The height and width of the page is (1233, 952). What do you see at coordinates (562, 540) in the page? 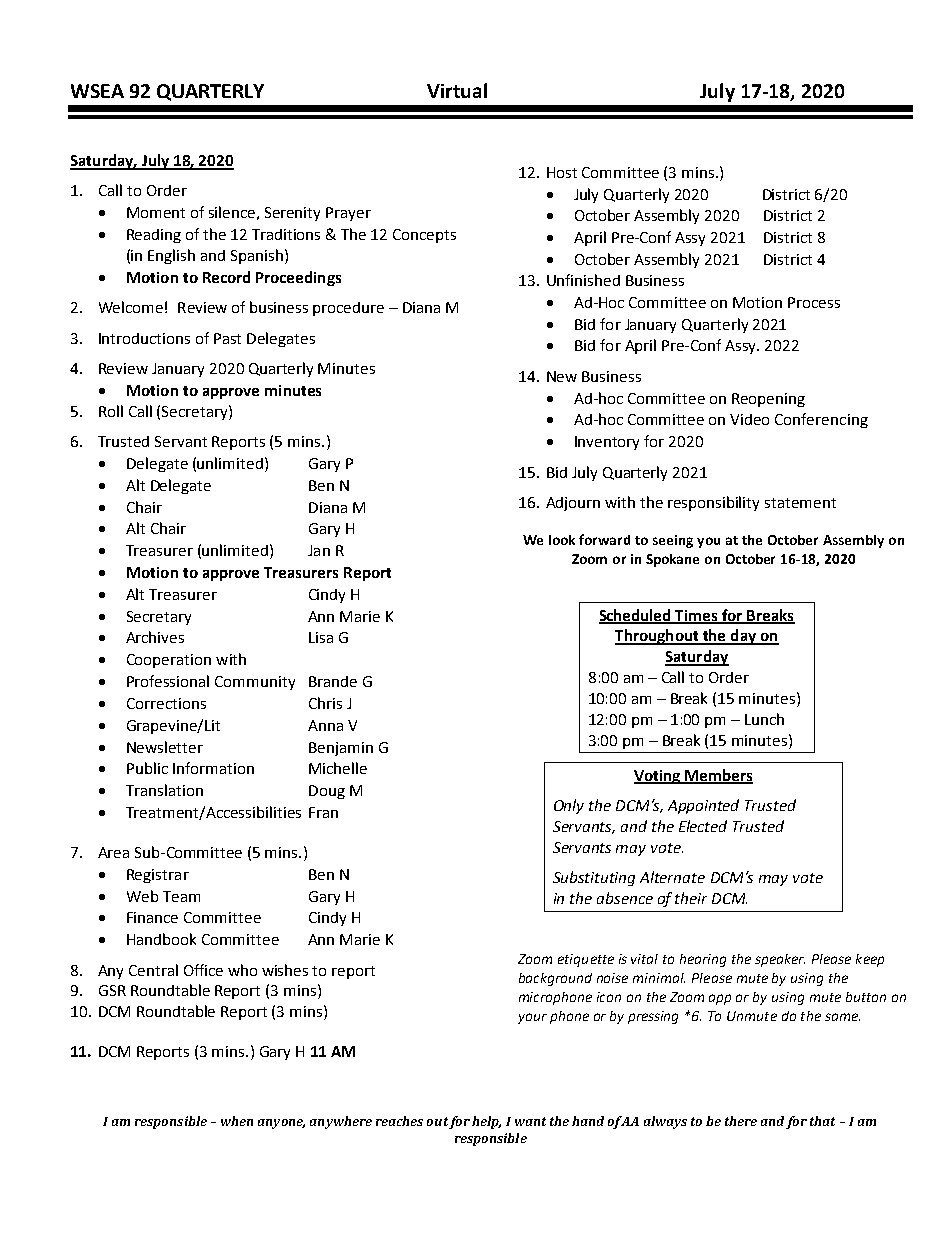
I see `look` at bounding box center [562, 540].
